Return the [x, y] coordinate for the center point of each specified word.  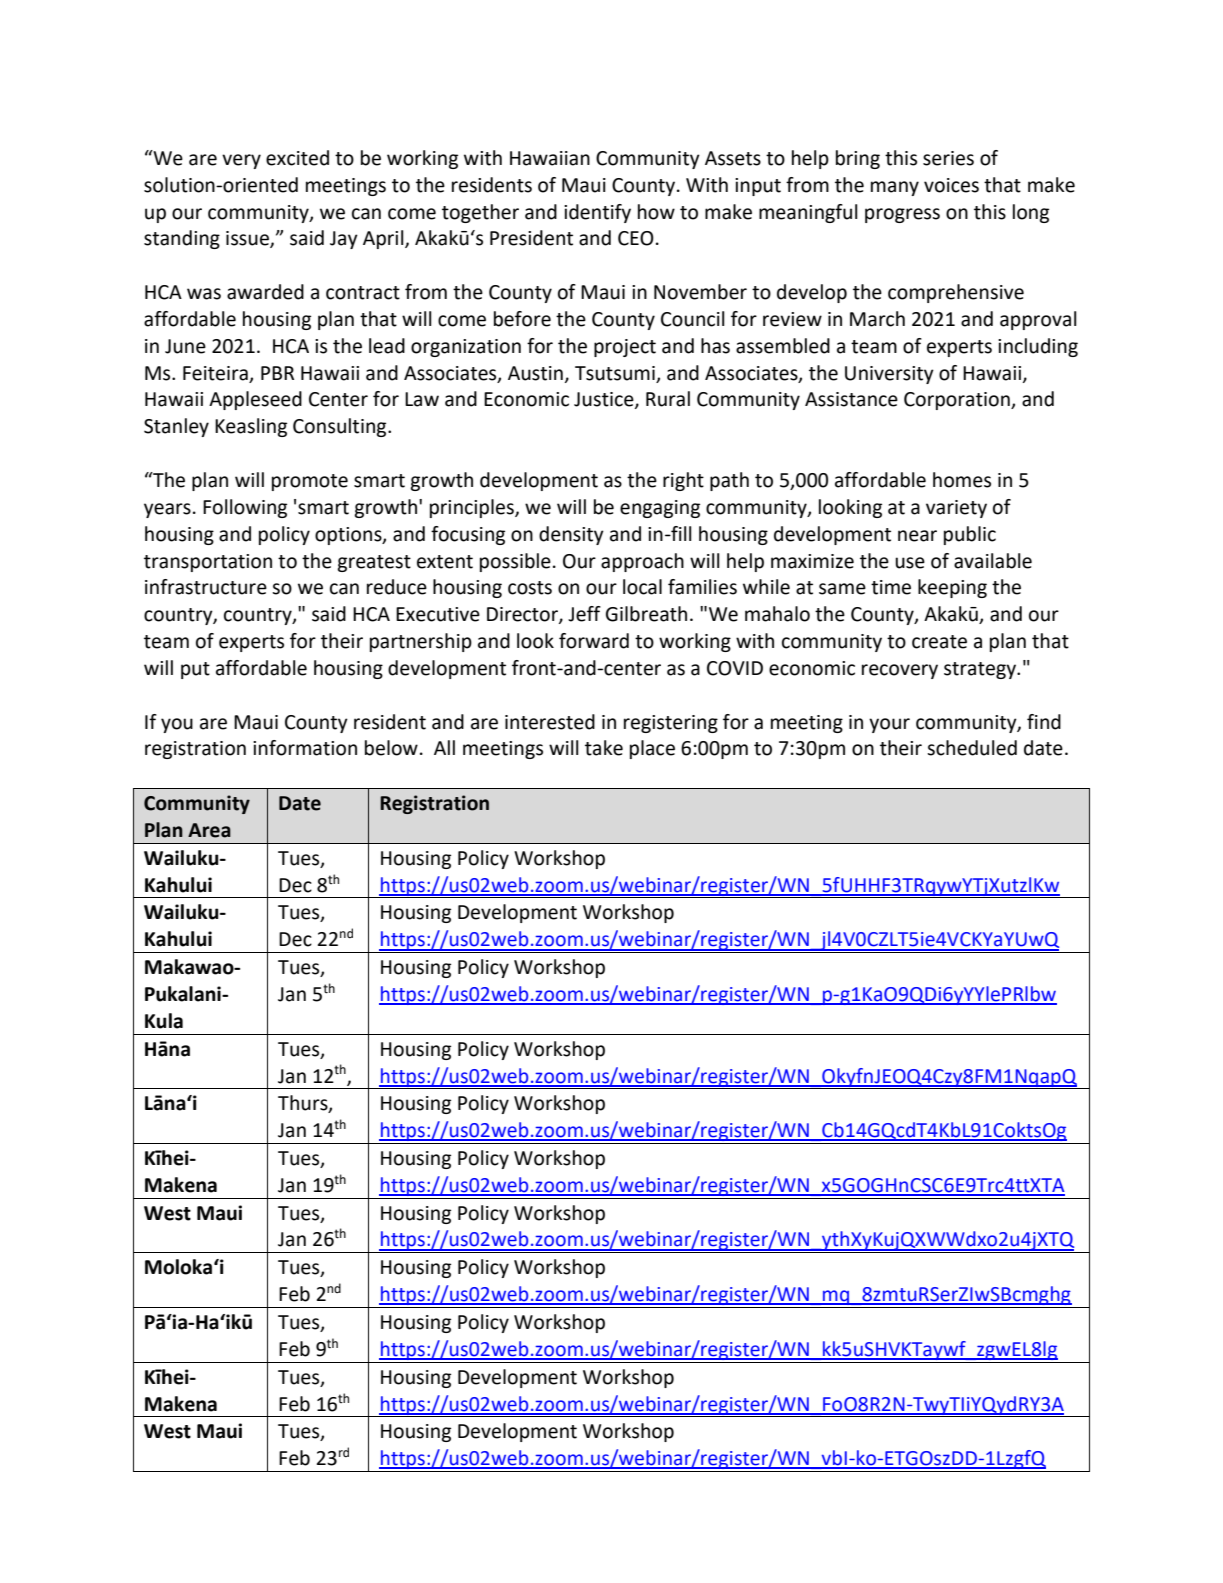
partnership [421, 642]
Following [245, 508]
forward [594, 641]
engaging [660, 509]
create [939, 642]
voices [951, 185]
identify [597, 213]
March [877, 319]
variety [956, 509]
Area [209, 830]
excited [297, 158]
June [185, 346]
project [625, 348]
